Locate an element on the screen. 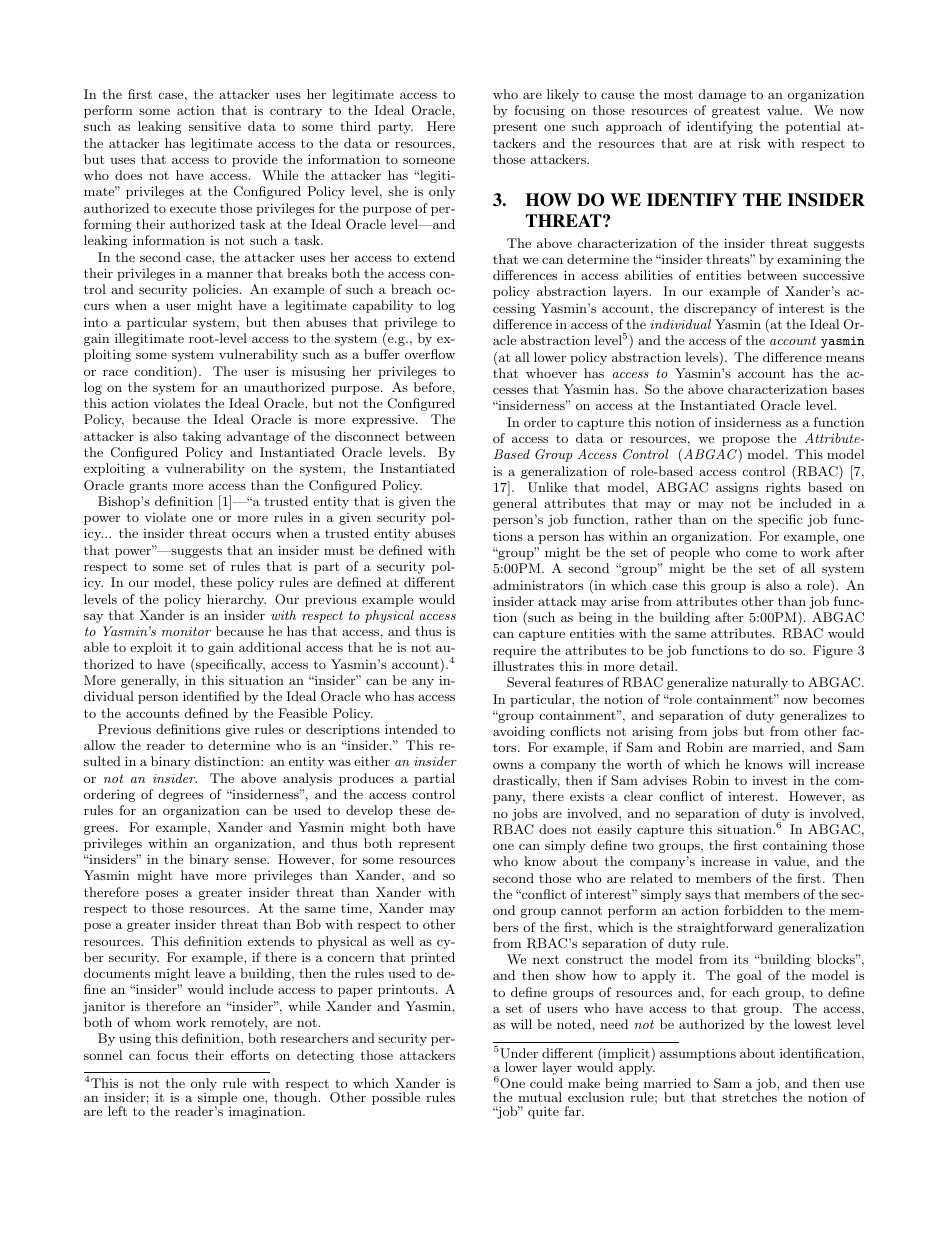  mutual is located at coordinates (540, 1097).
